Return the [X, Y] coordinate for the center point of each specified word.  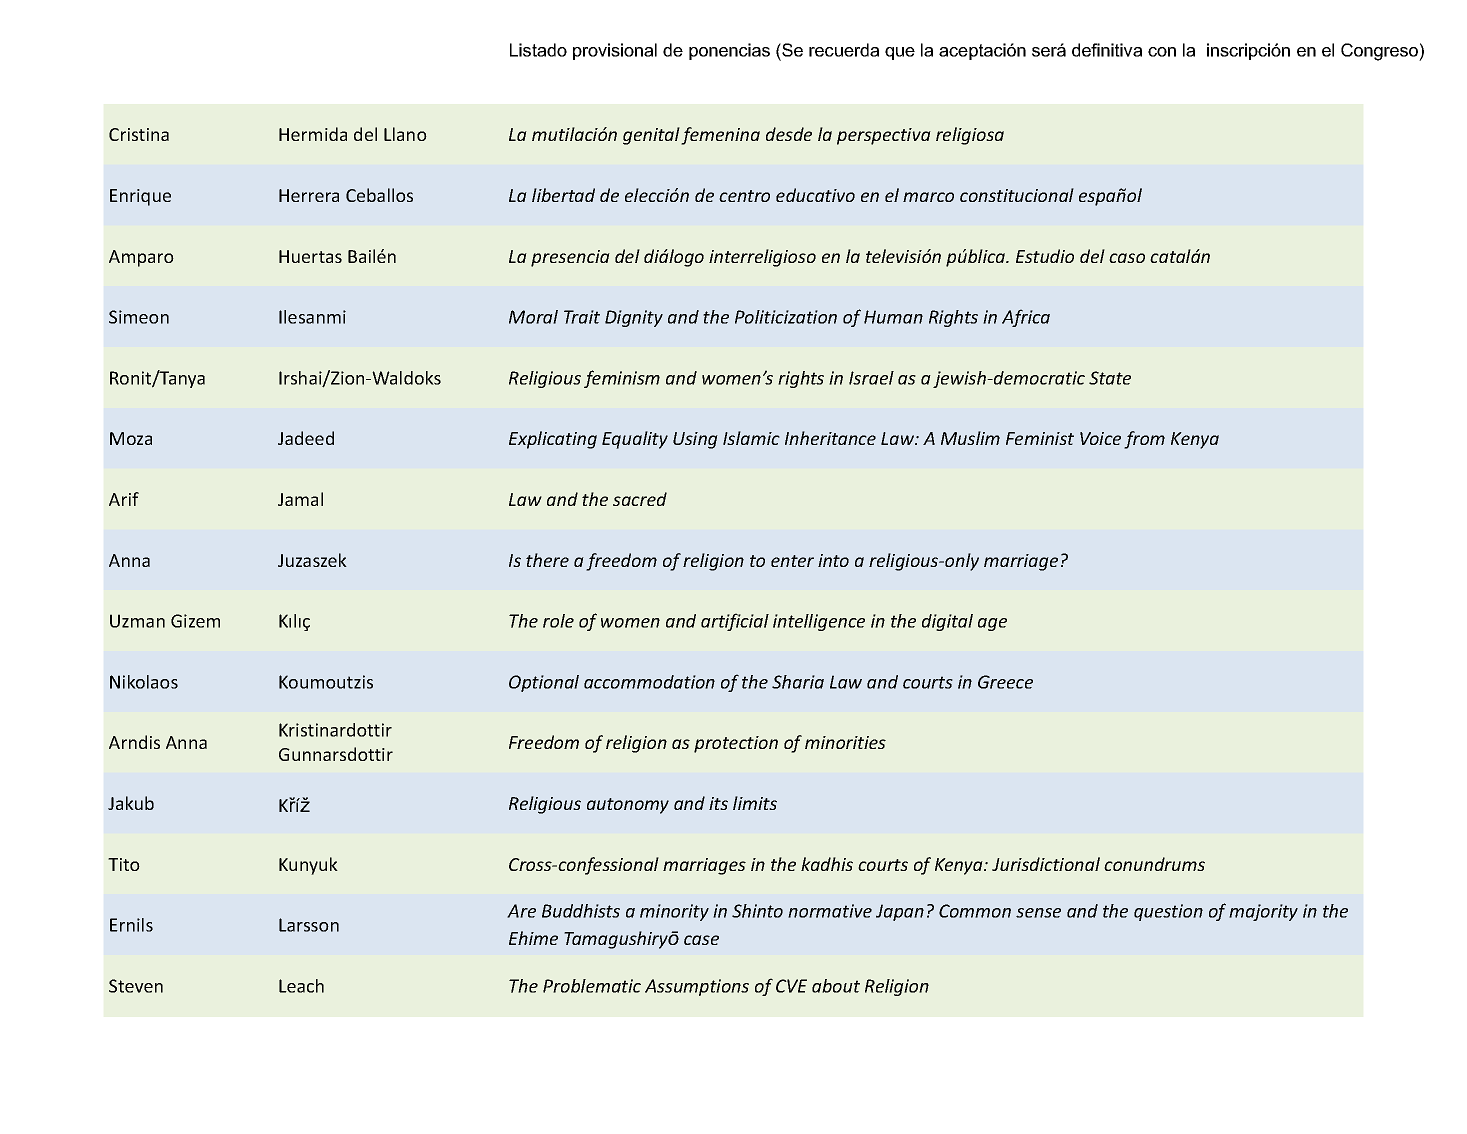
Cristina [139, 134]
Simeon [139, 317]
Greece [1005, 682]
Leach [301, 986]
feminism [622, 379]
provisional [615, 51]
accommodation [649, 682]
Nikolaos [144, 682]
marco [928, 197]
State [1110, 378]
